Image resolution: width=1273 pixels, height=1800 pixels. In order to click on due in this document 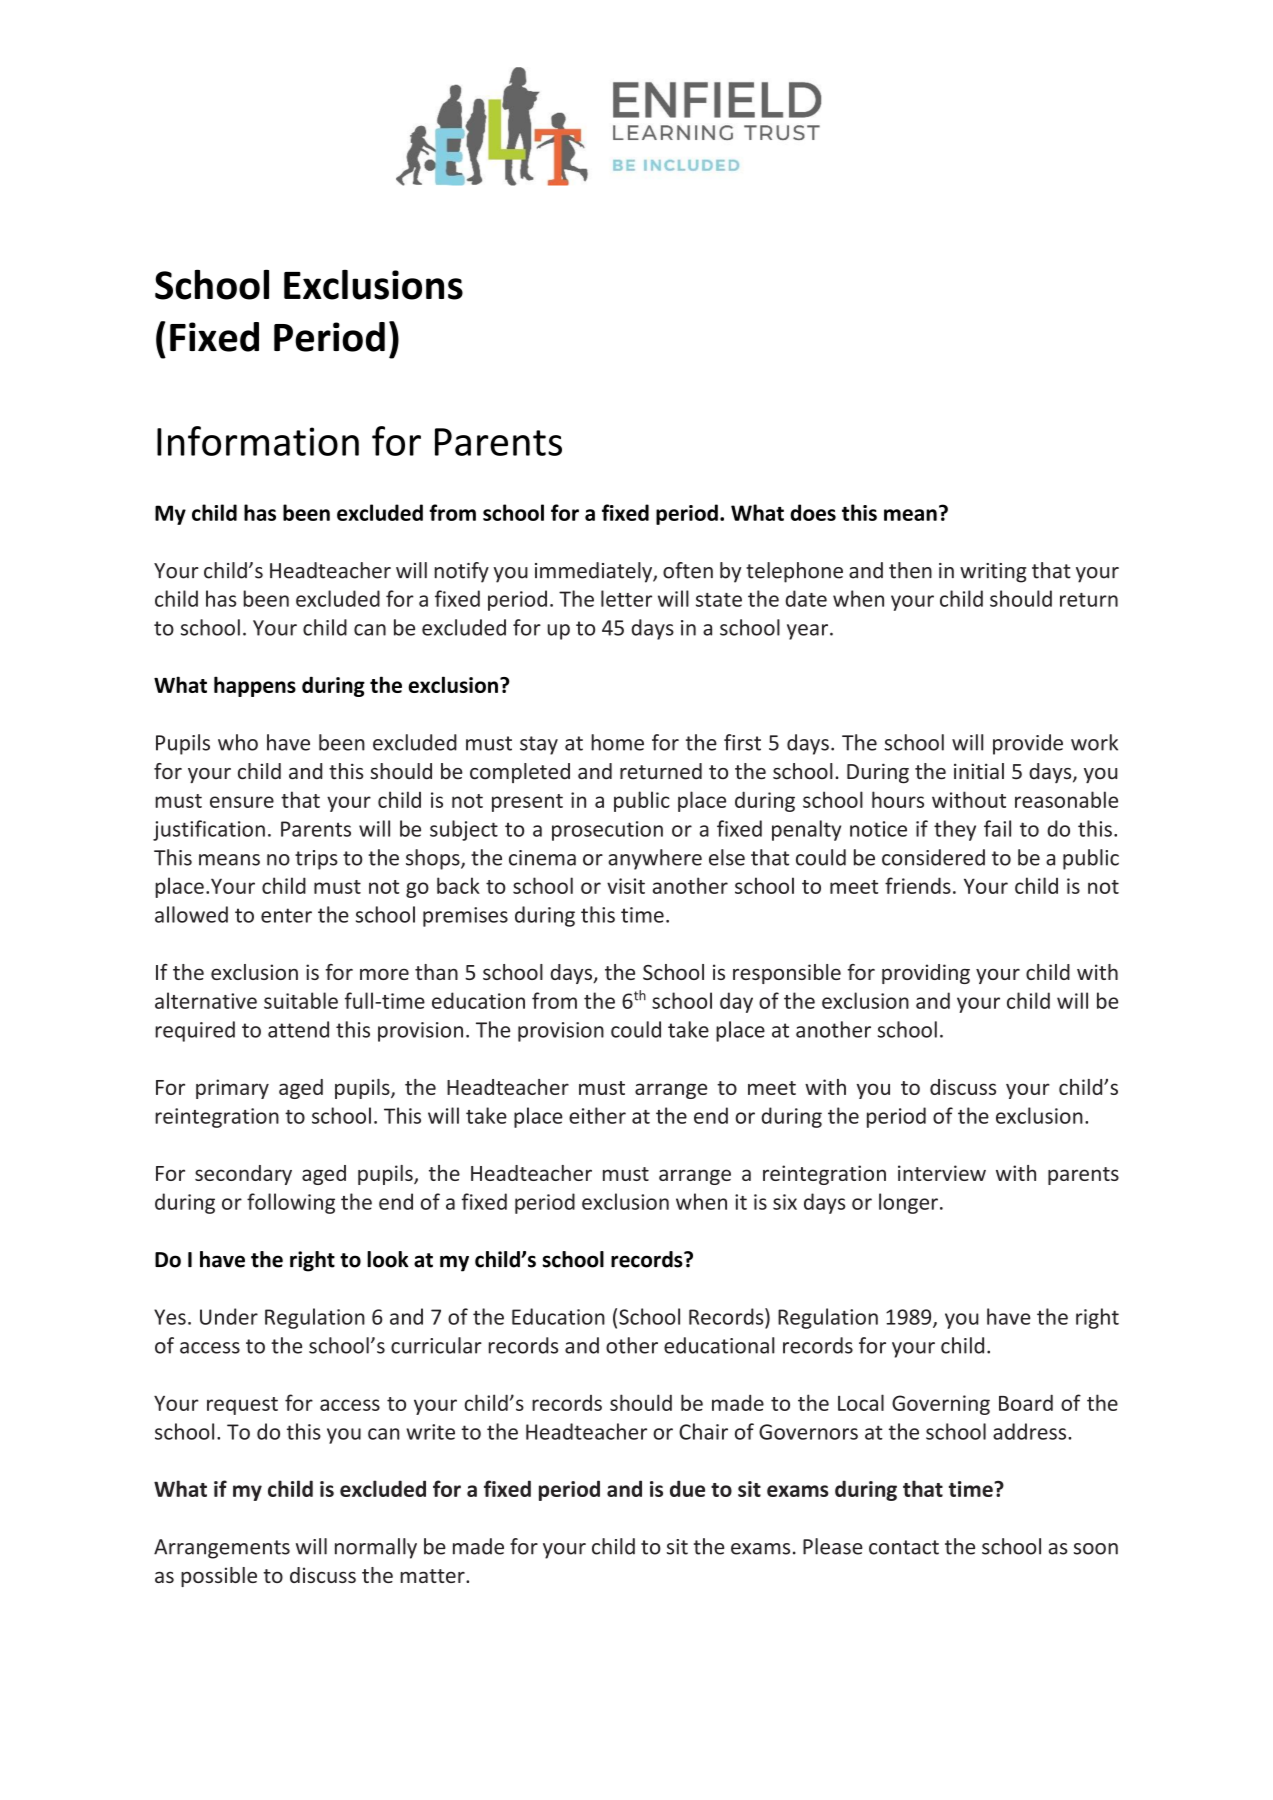, I will do `click(687, 1488)`.
